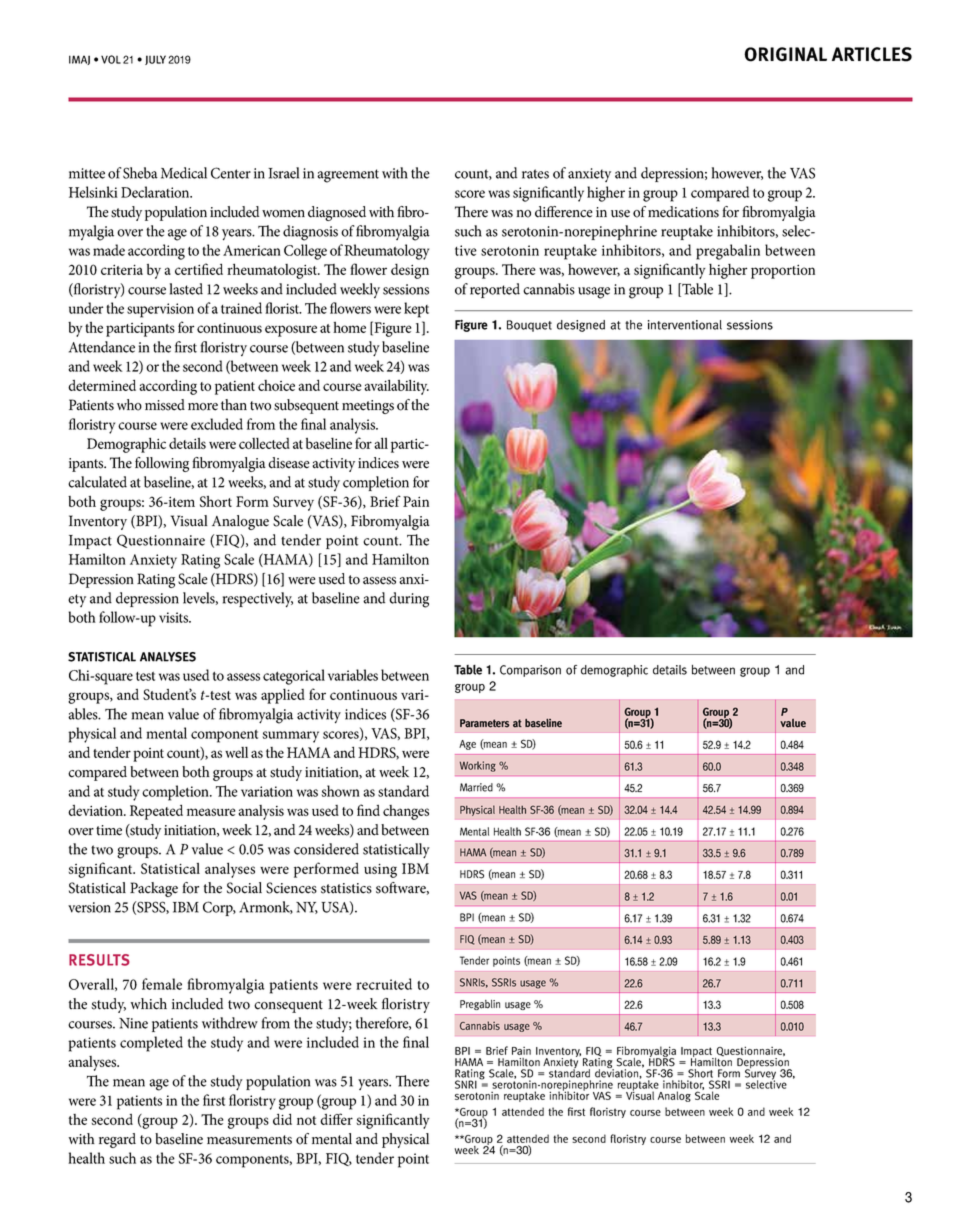 The height and width of the screenshot is (1232, 958). Describe the element at coordinates (535, 174) in the screenshot. I see `rates` at that location.
